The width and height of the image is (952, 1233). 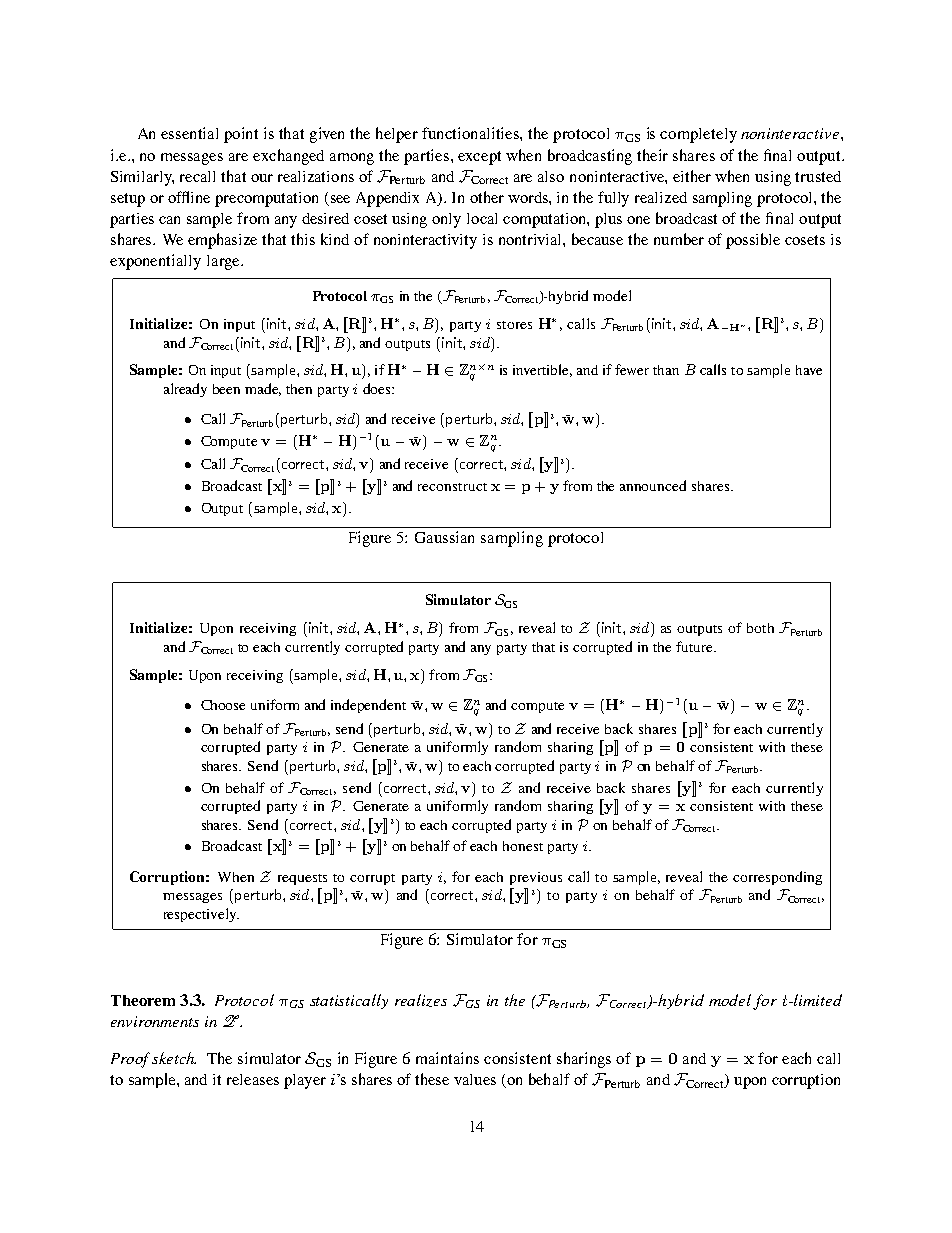 I want to click on either, so click(x=692, y=176).
